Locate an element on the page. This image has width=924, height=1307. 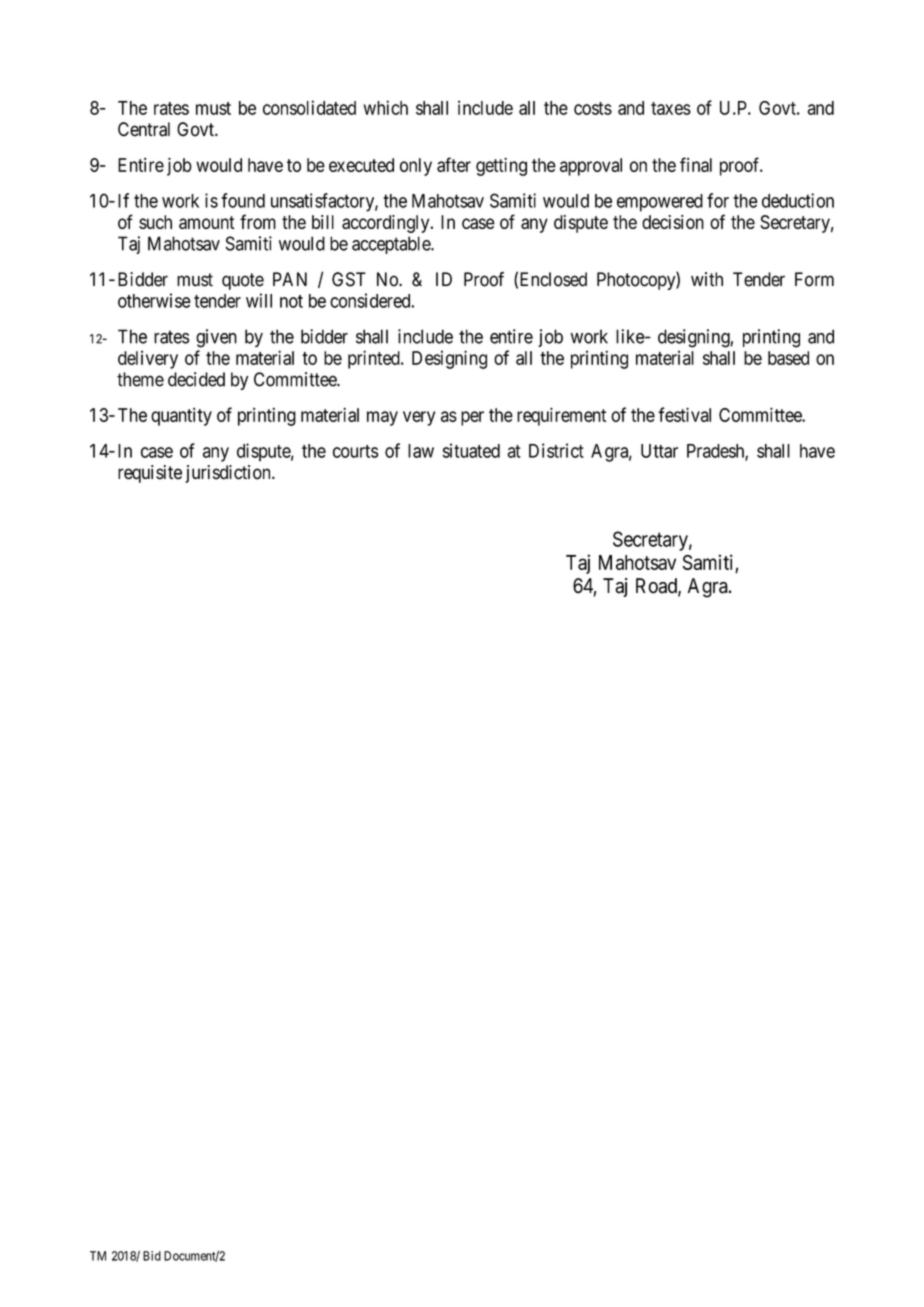
with is located at coordinates (707, 279).
